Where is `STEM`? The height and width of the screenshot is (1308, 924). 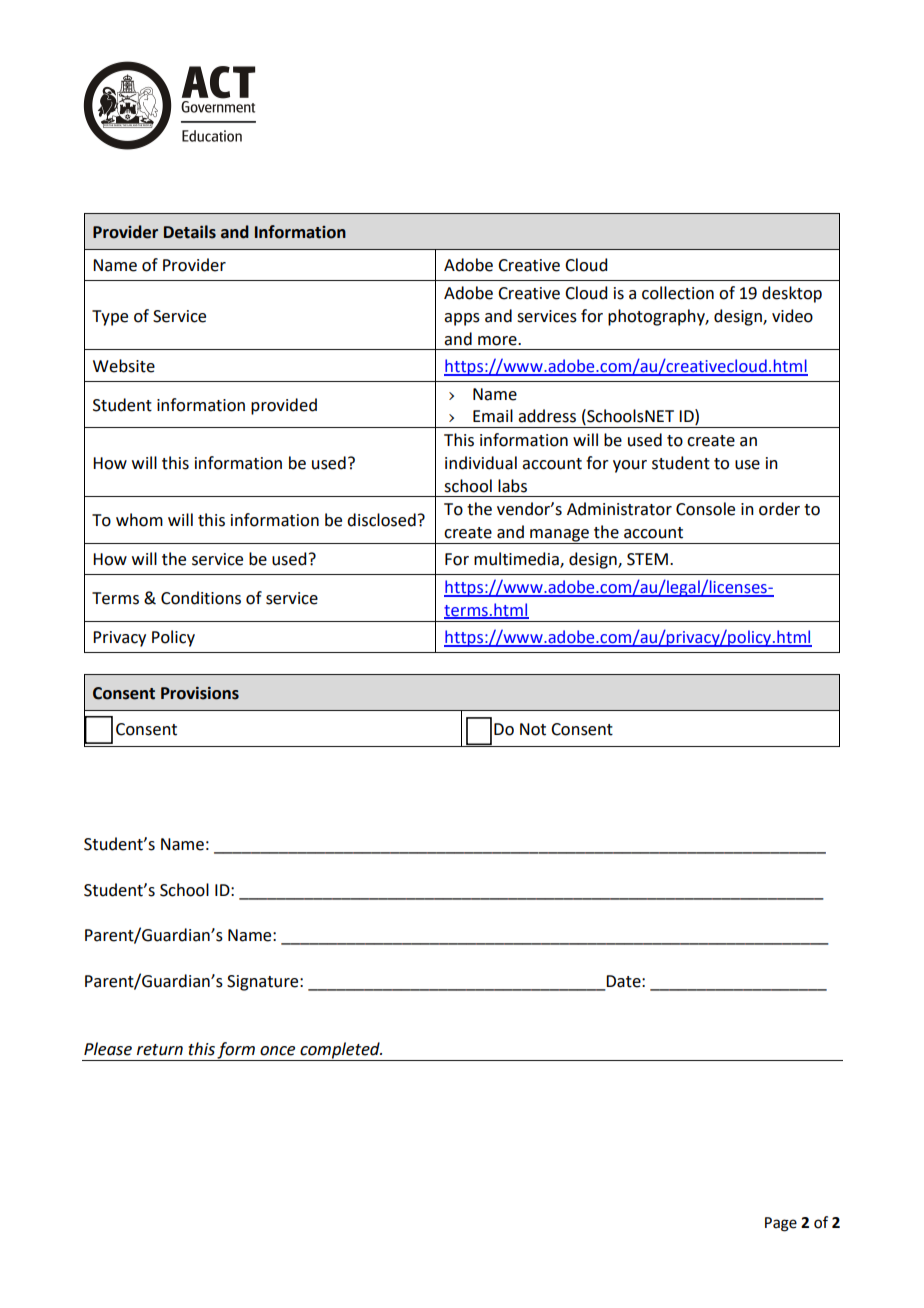
STEM is located at coordinates (647, 559).
